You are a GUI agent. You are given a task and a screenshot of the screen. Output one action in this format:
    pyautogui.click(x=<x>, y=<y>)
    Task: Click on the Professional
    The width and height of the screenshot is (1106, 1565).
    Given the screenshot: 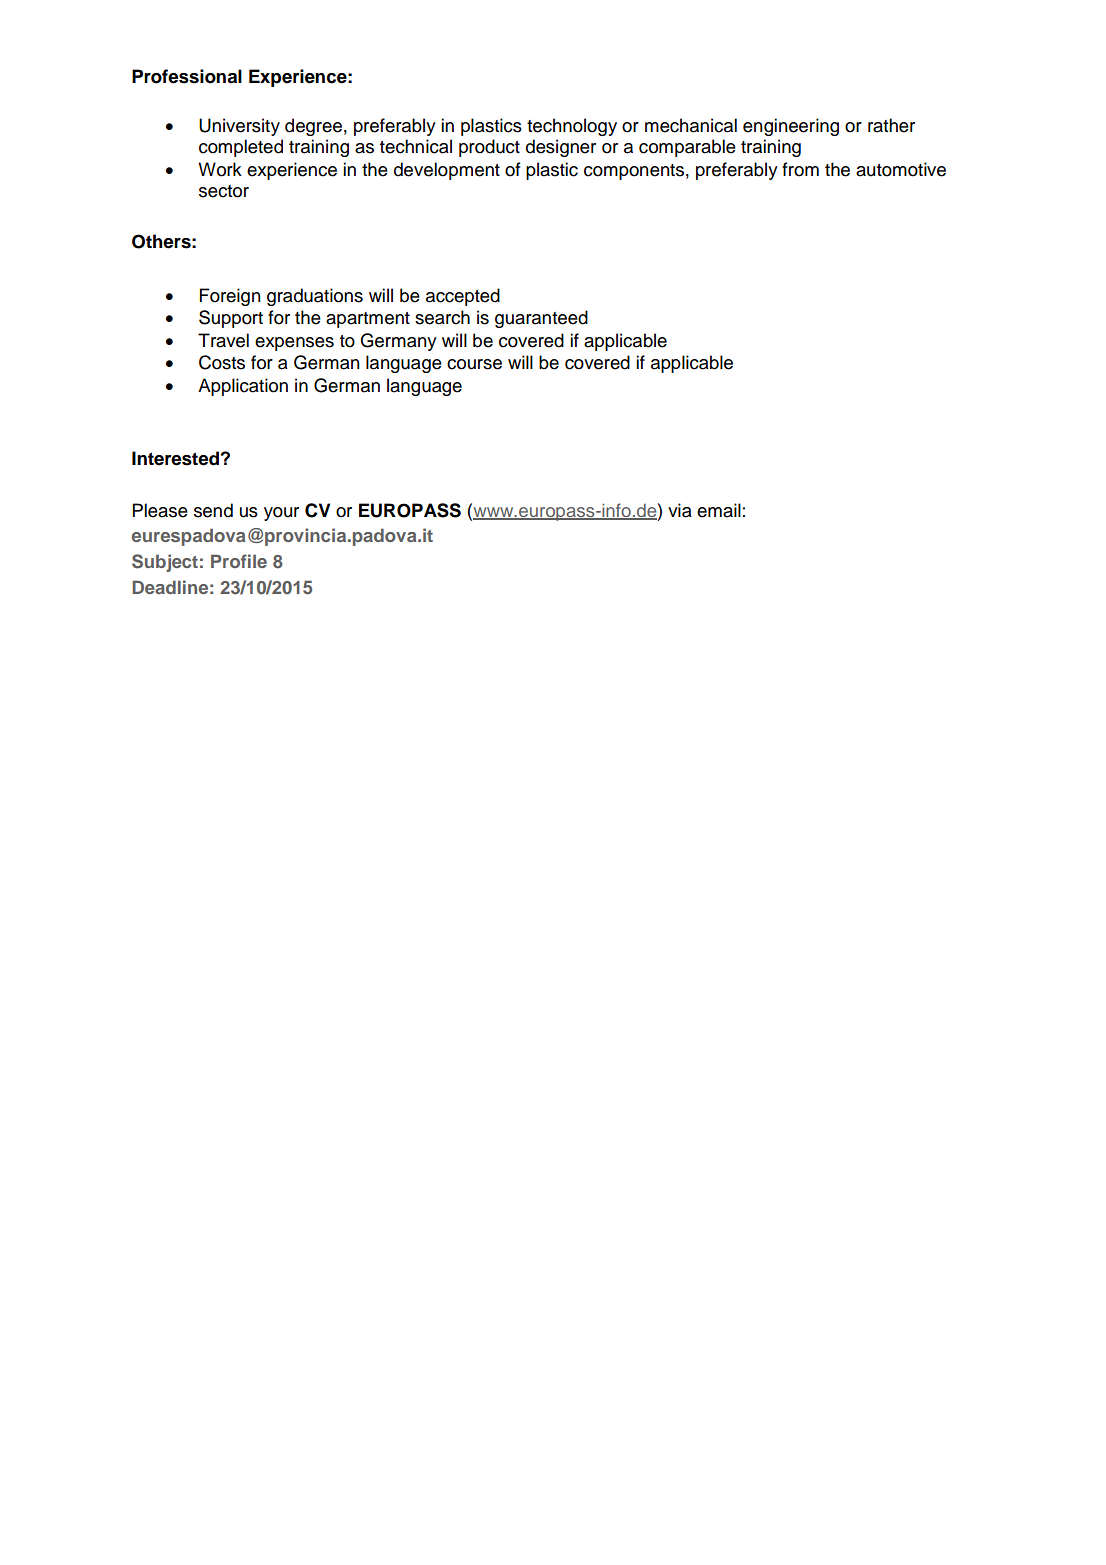 What is the action you would take?
    pyautogui.click(x=187, y=76)
